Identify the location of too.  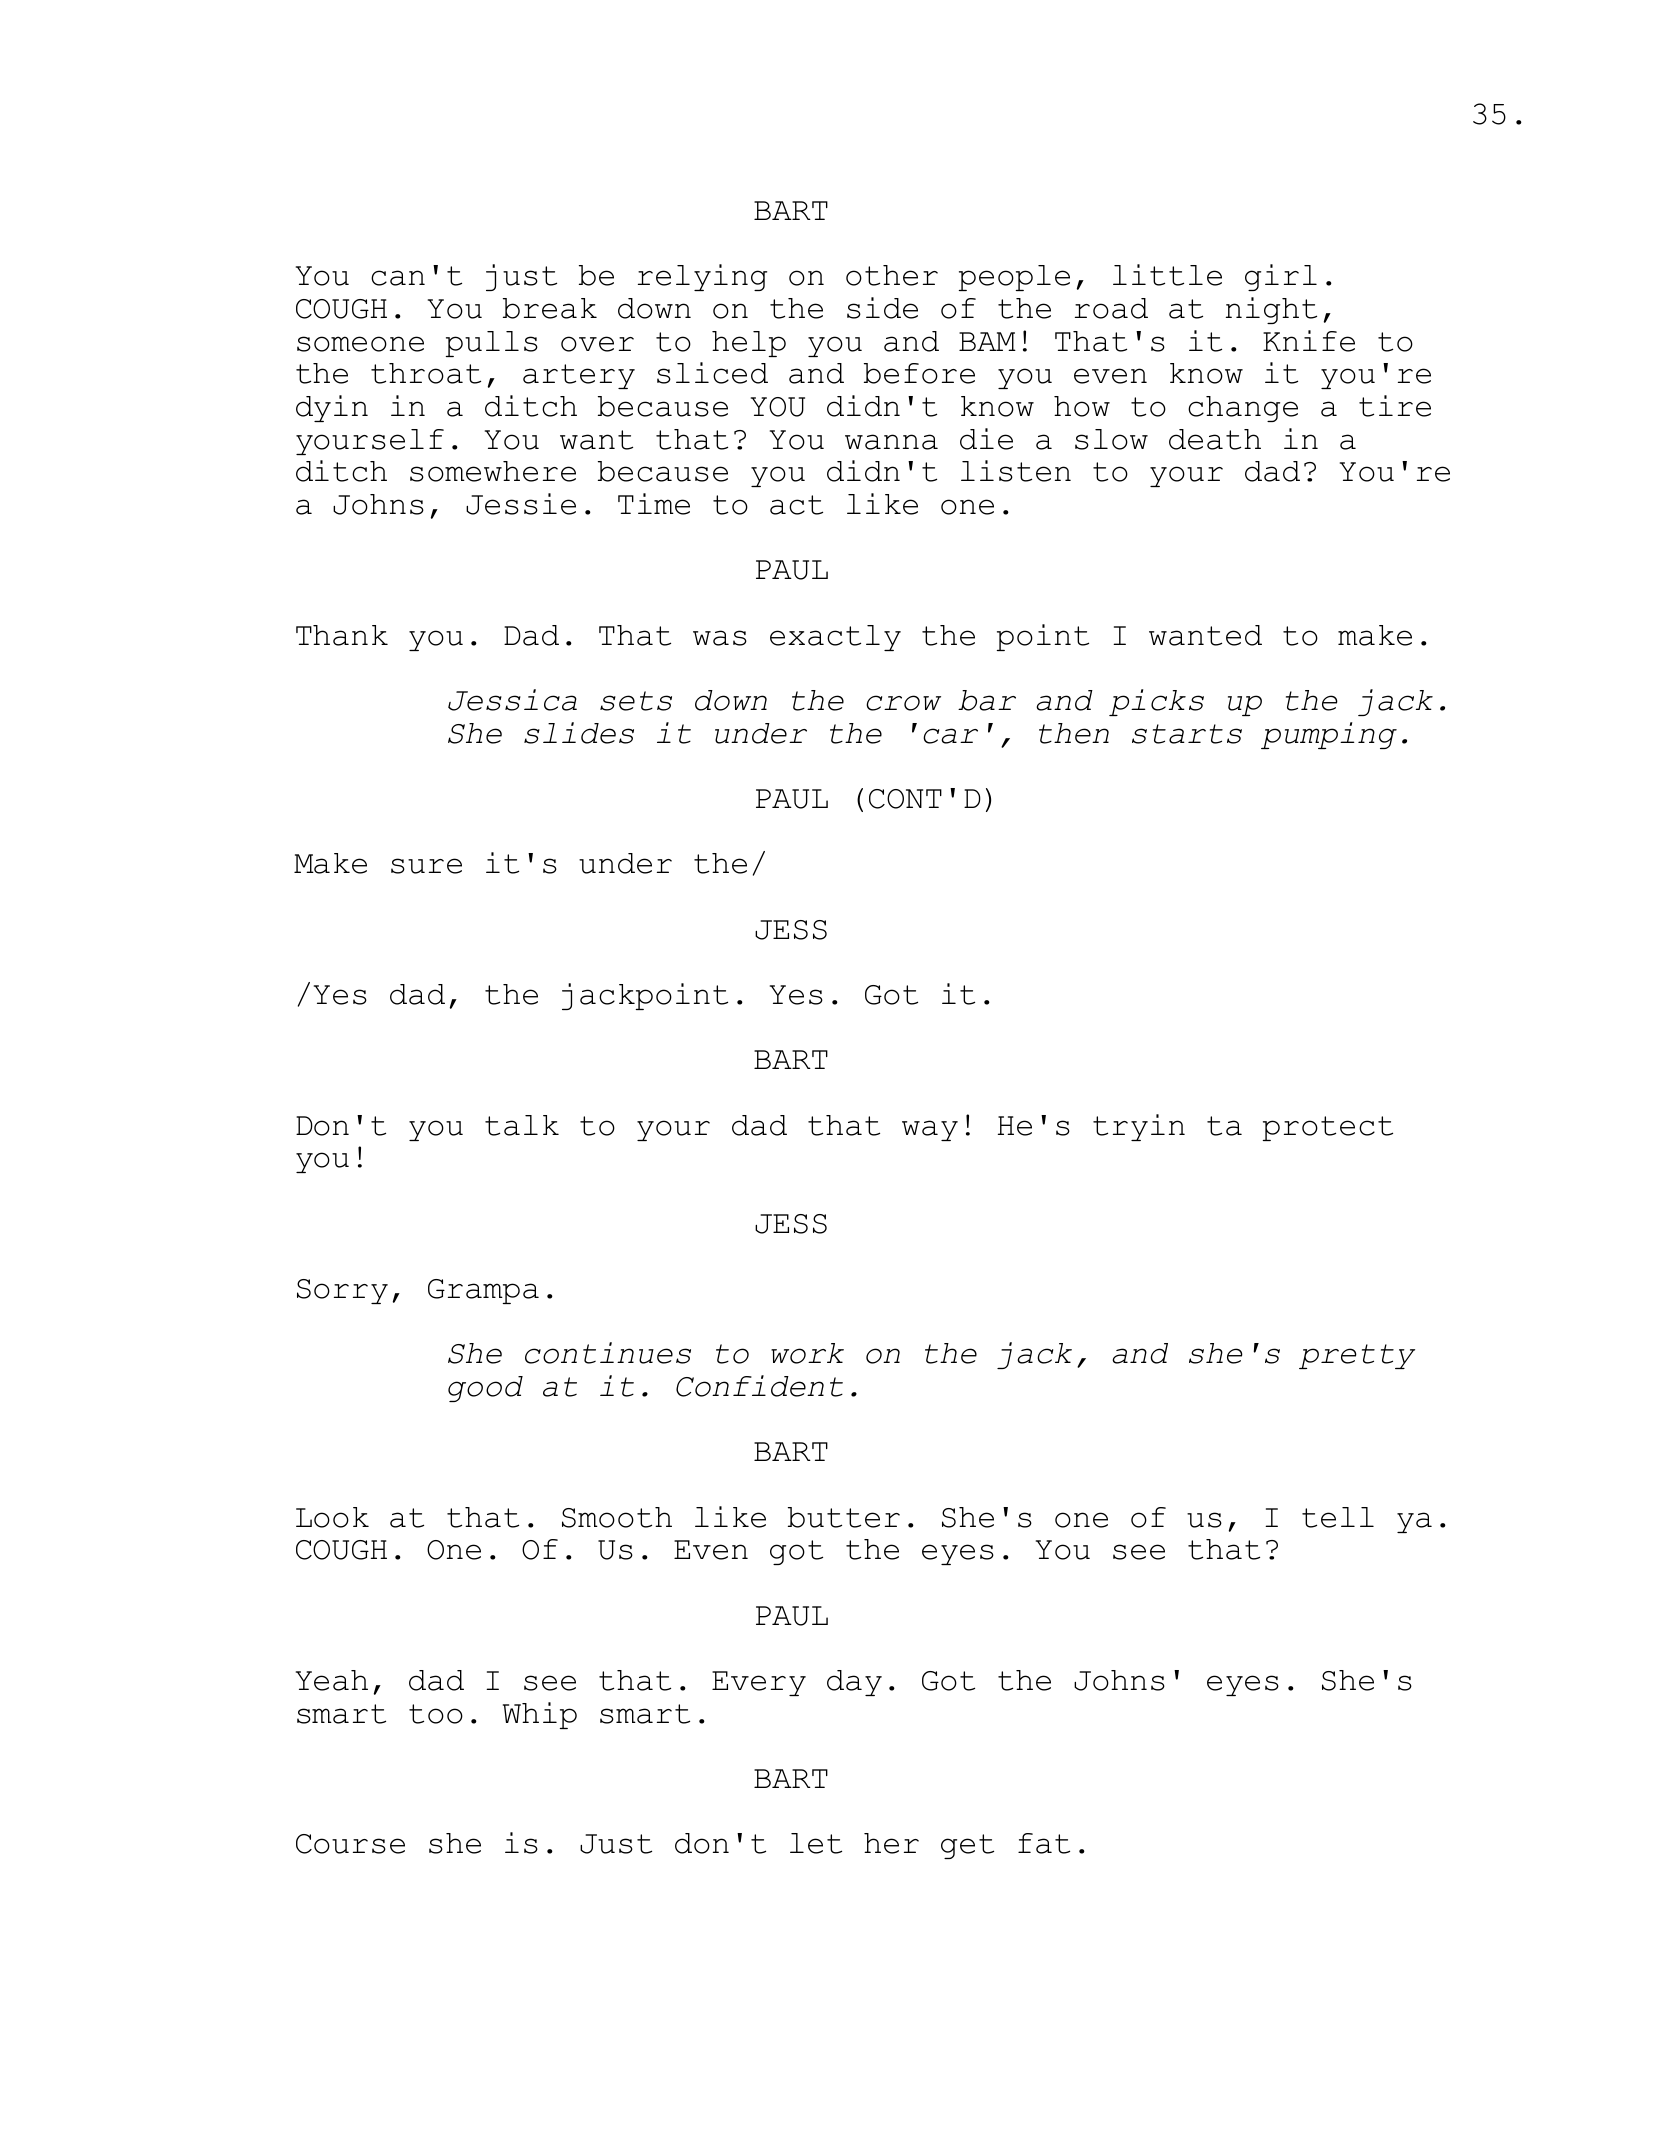
(436, 1714).
